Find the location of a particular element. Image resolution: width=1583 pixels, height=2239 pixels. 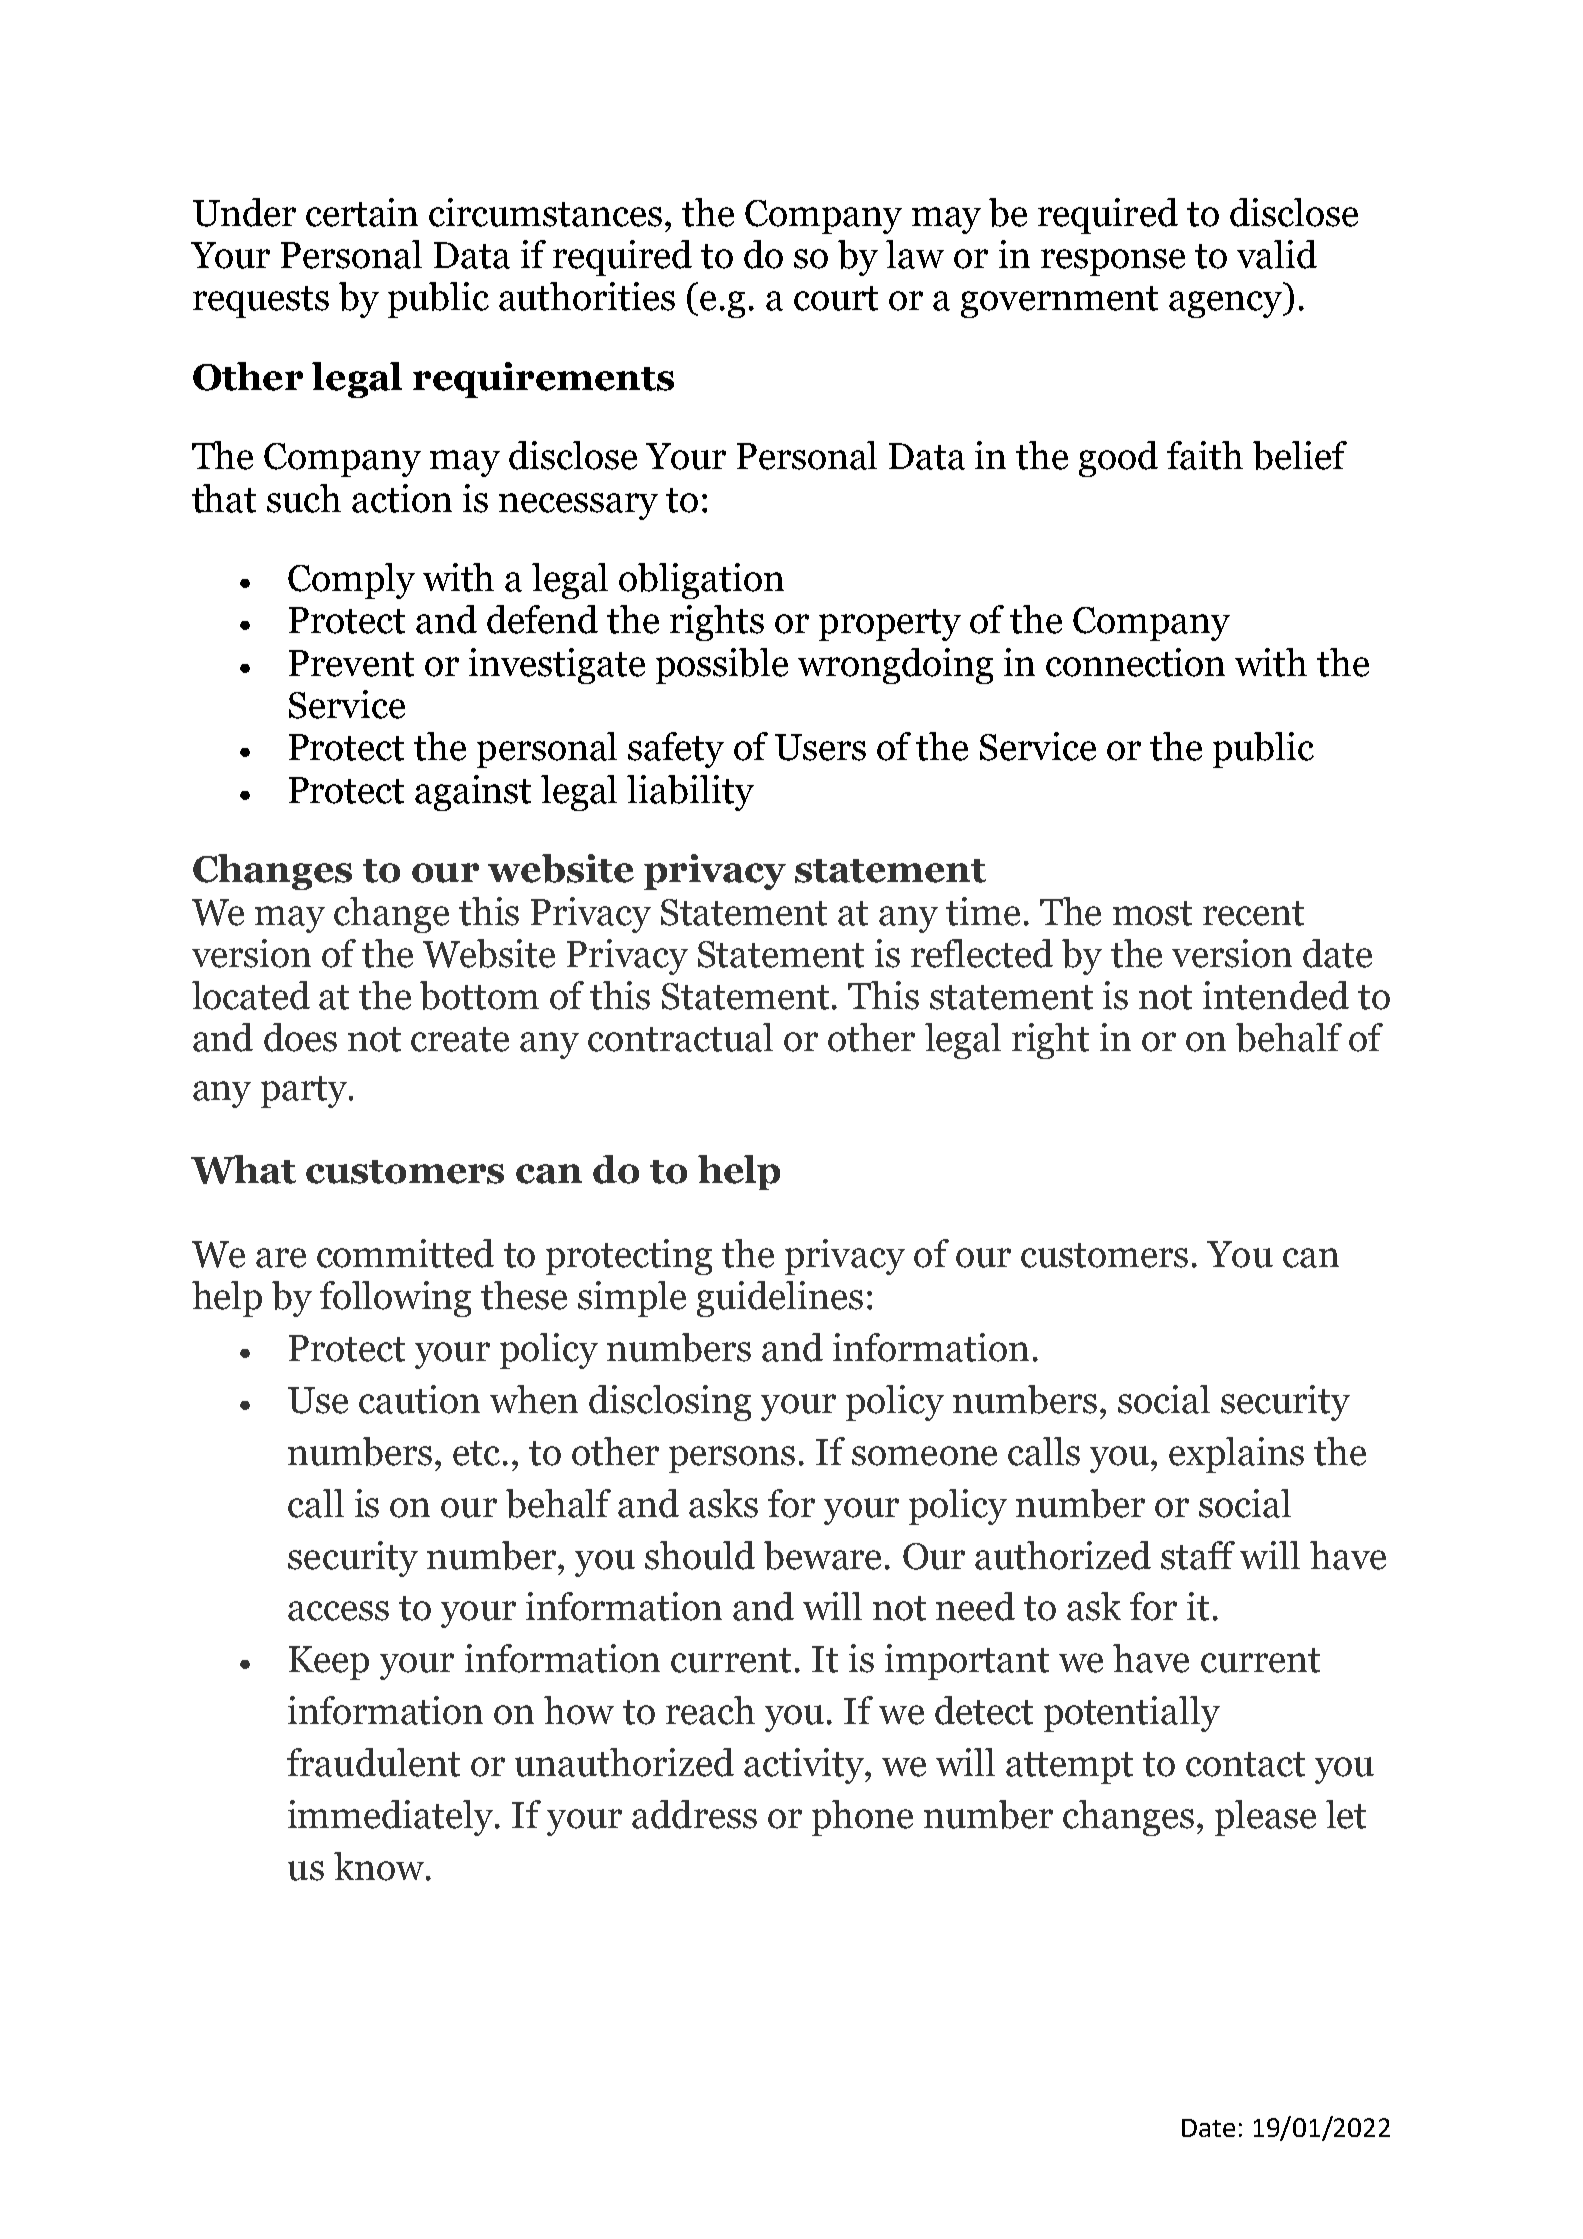

contractual is located at coordinates (680, 1037).
